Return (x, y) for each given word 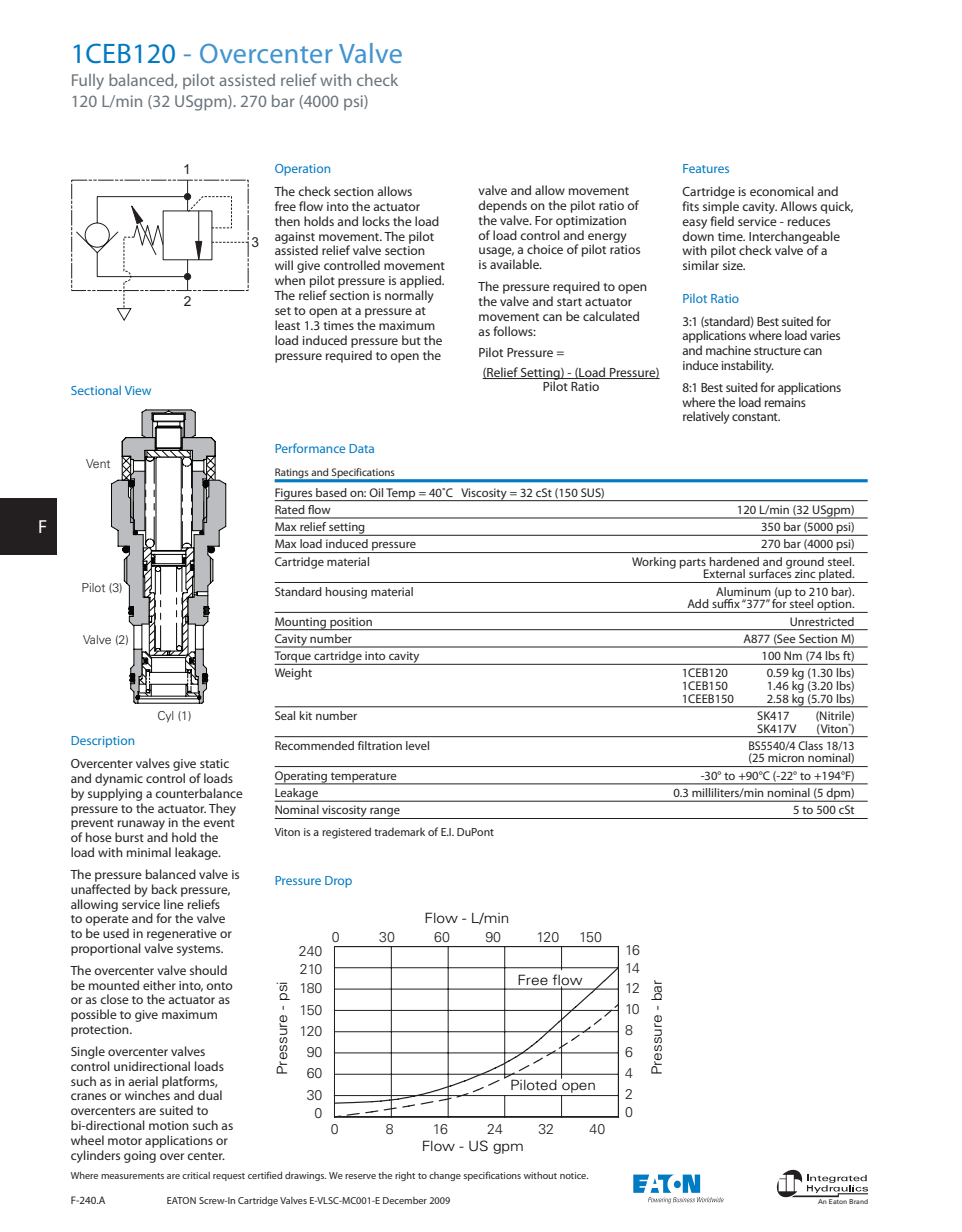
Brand (858, 1201)
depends (502, 206)
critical (196, 1175)
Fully (88, 82)
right (405, 1176)
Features (706, 168)
